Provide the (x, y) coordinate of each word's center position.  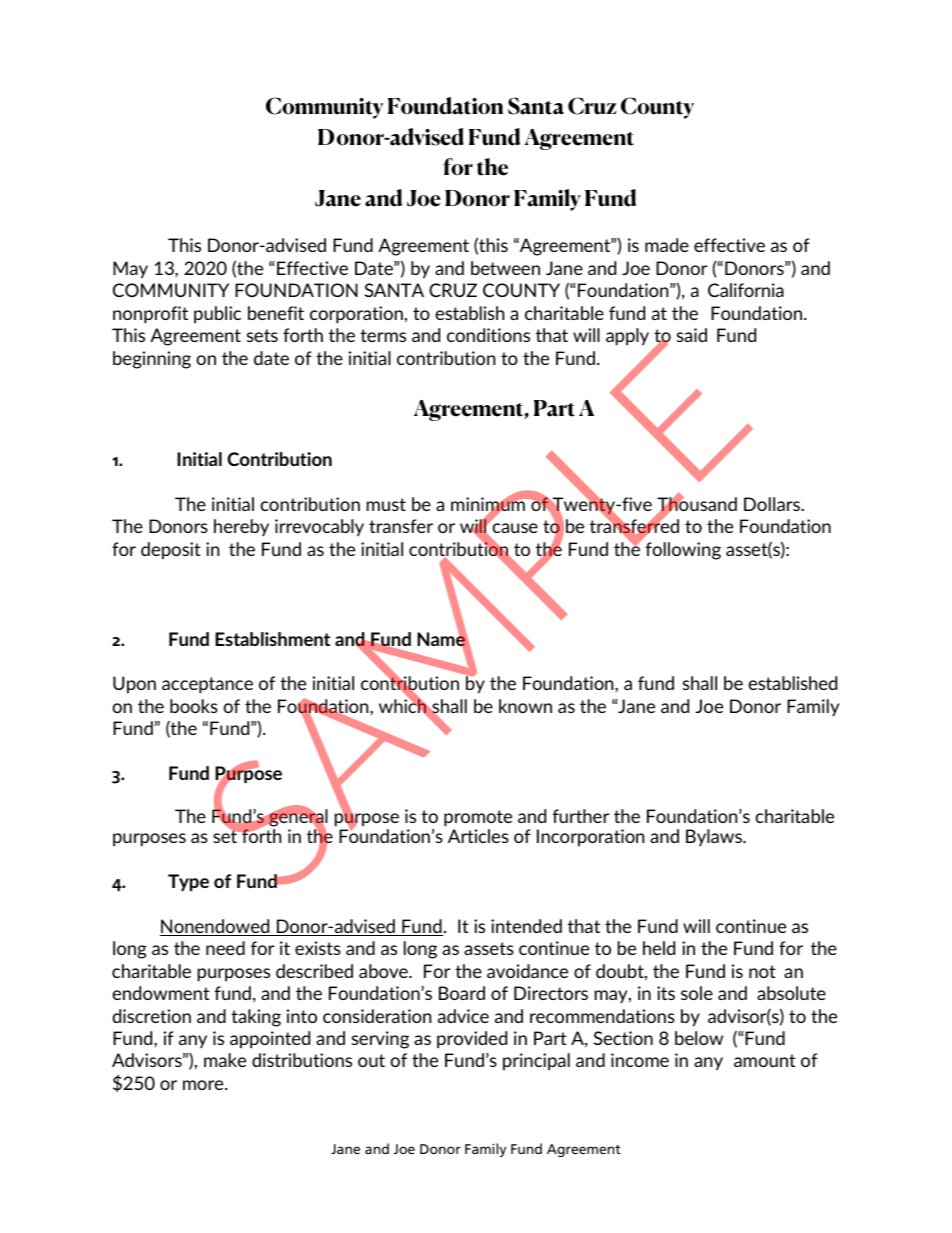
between (505, 268)
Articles (478, 836)
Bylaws (715, 837)
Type (188, 882)
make (225, 1060)
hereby (241, 527)
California (746, 290)
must (386, 504)
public (217, 315)
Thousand (697, 504)
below (699, 1038)
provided (472, 1040)
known (525, 706)
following (683, 551)
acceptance (207, 685)
